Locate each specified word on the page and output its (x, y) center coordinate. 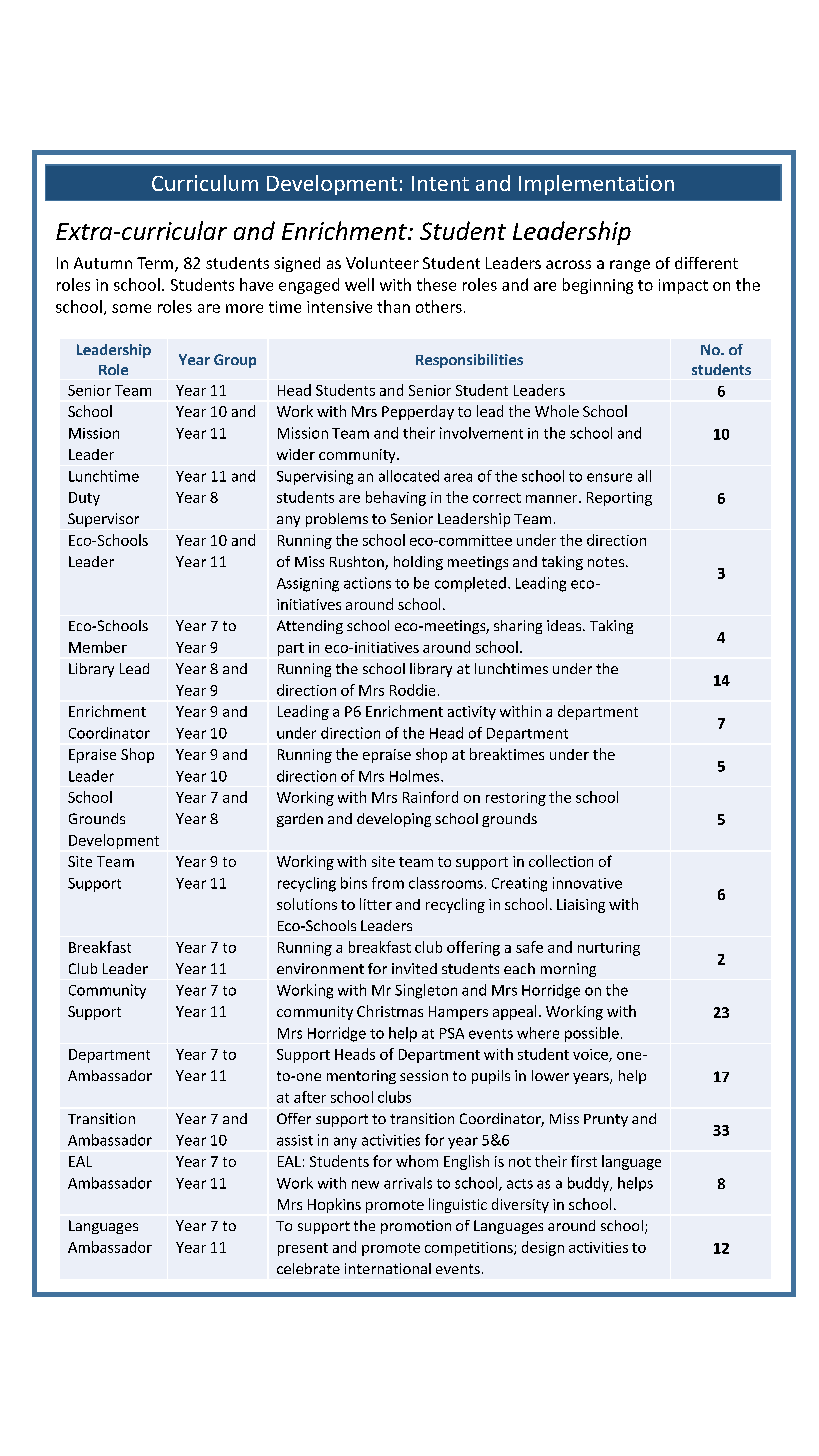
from (388, 883)
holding (418, 563)
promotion (416, 1227)
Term (156, 264)
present (303, 1249)
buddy (589, 1184)
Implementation (596, 185)
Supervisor (103, 520)
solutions (307, 904)
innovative (587, 883)
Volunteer (382, 263)
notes (607, 562)
